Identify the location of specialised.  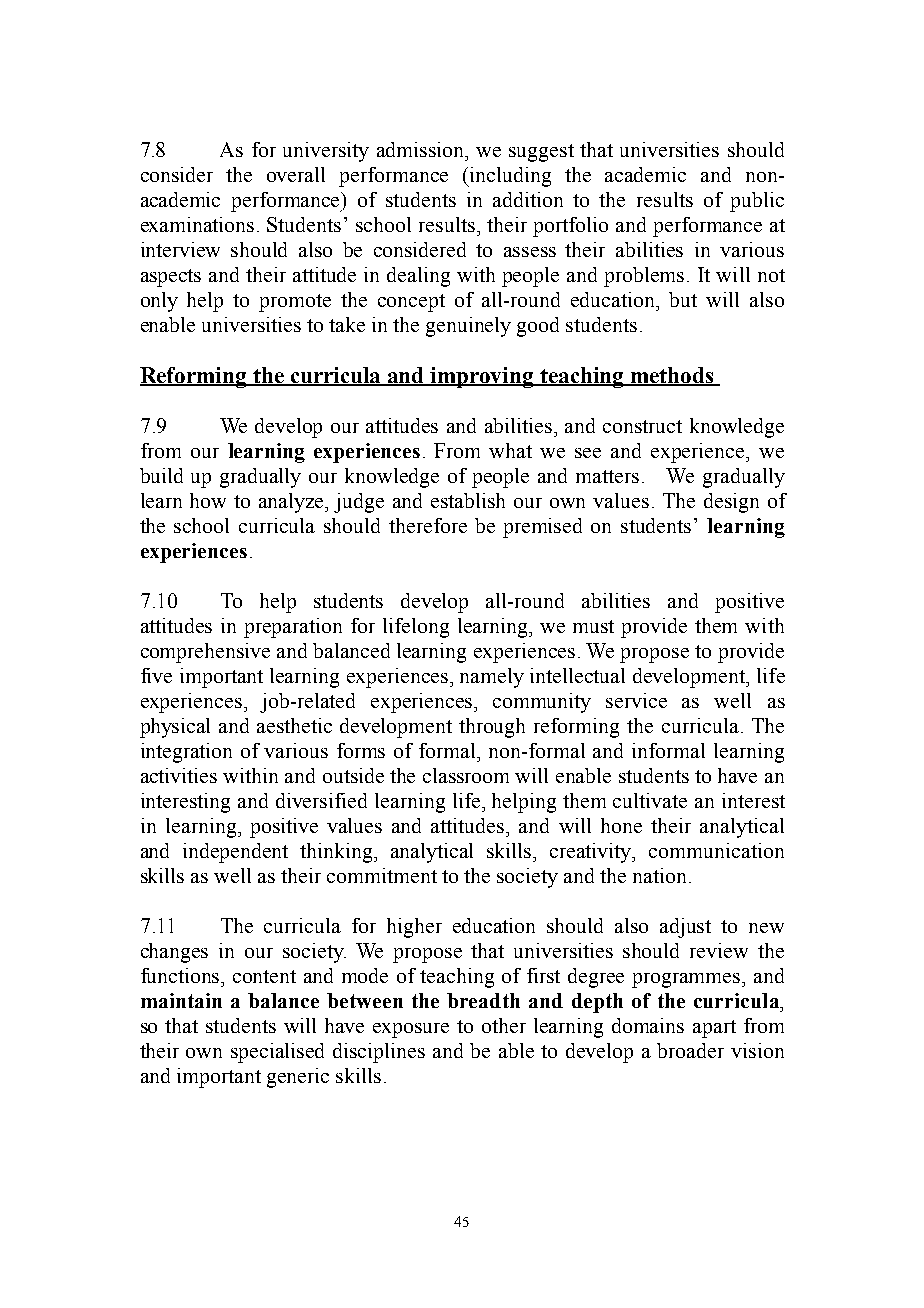
(277, 1053).
